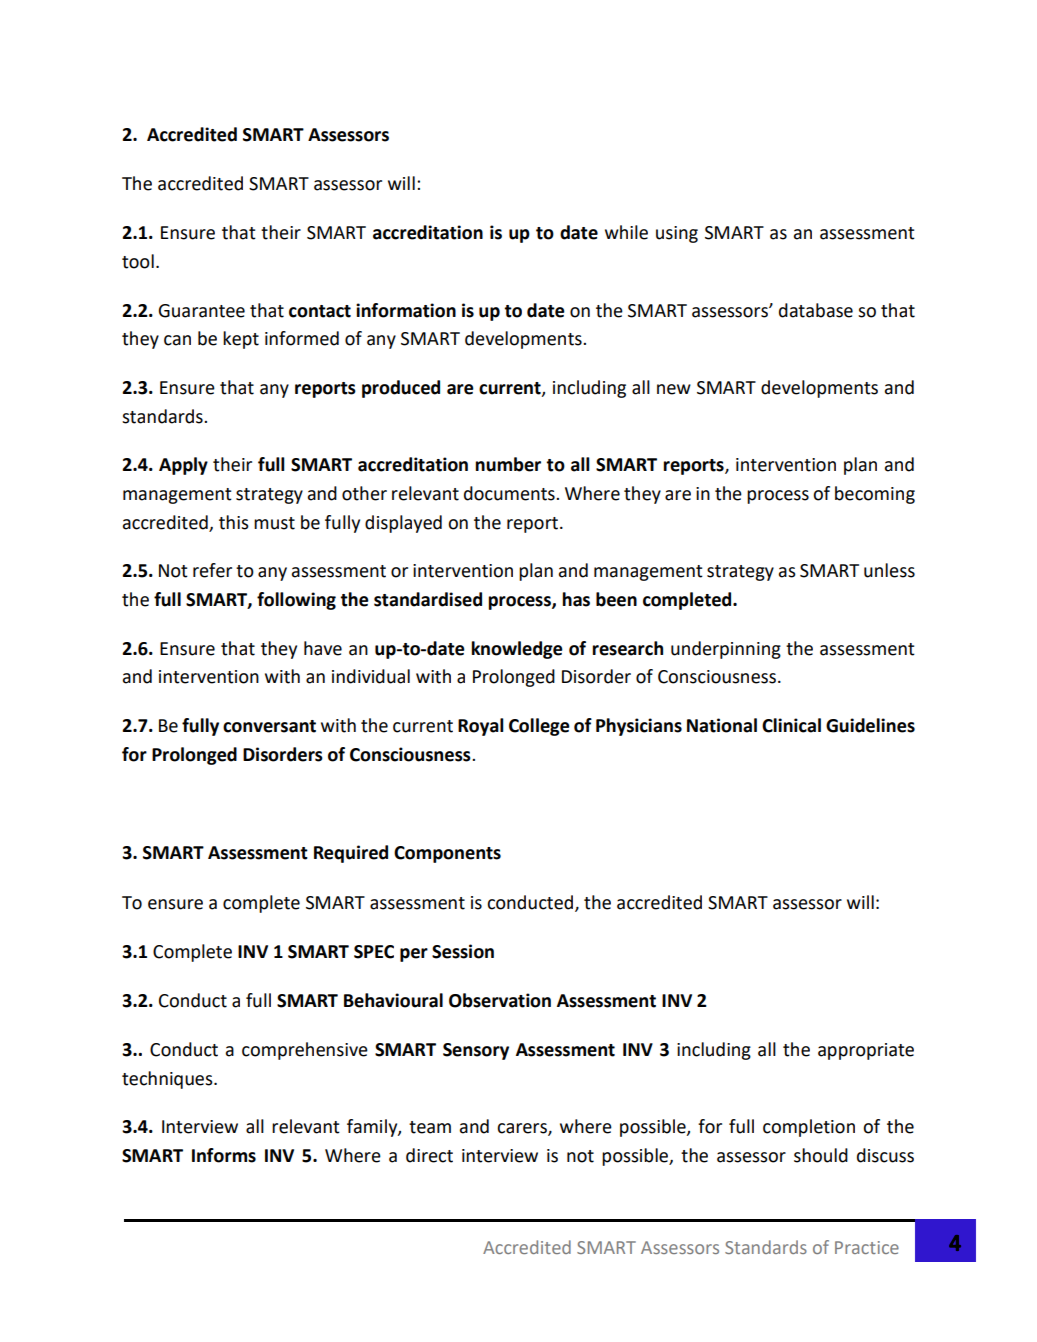 This screenshot has width=1037, height=1342. What do you see at coordinates (224, 1155) in the screenshot?
I see `Informs` at bounding box center [224, 1155].
